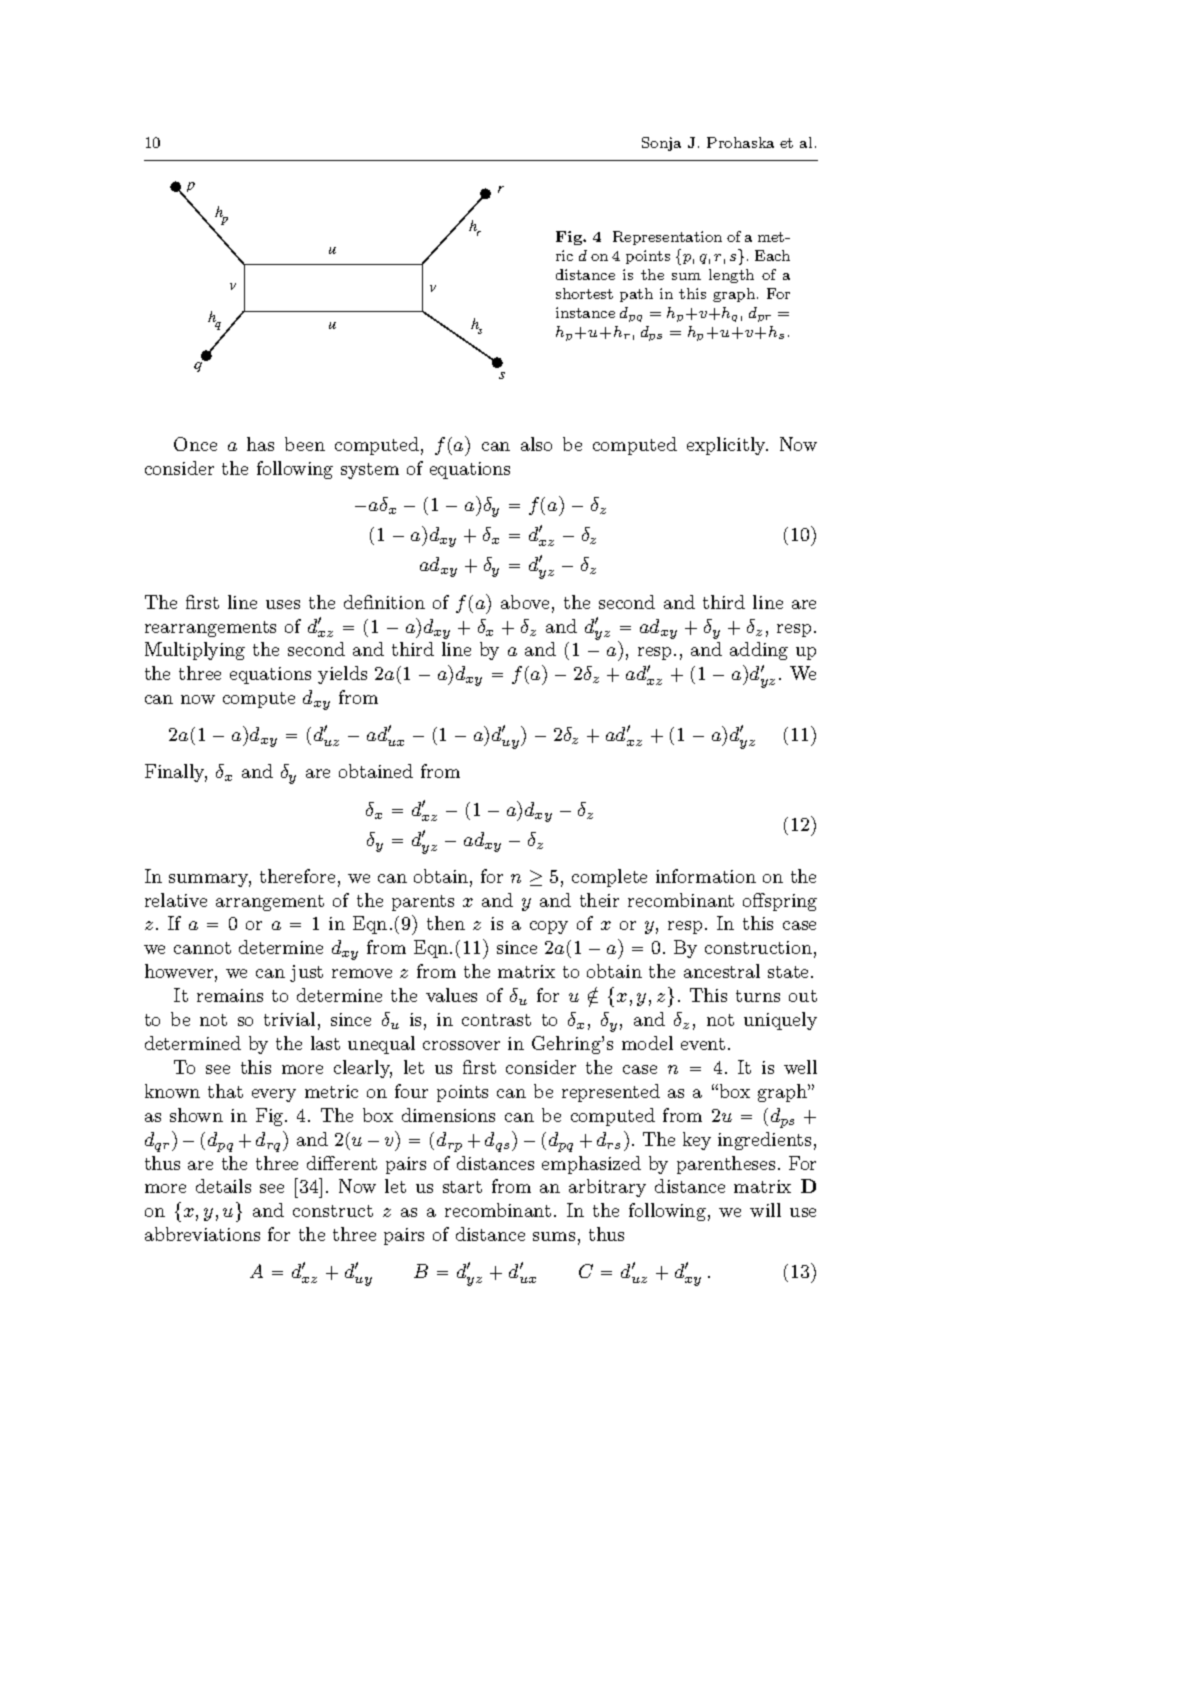 The height and width of the document is (1684, 1191). What do you see at coordinates (223, 1186) in the document?
I see `details` at bounding box center [223, 1186].
